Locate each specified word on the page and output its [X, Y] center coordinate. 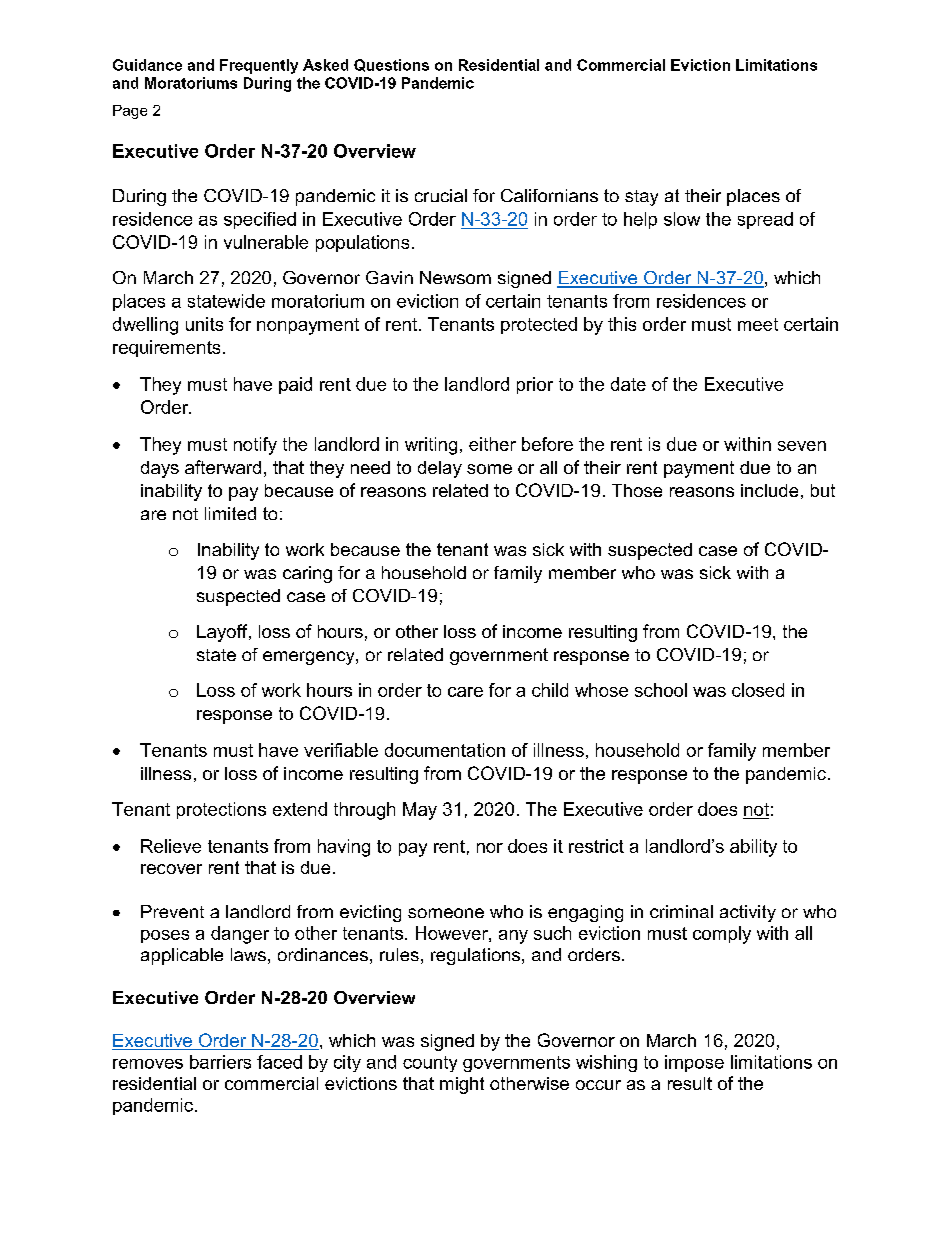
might [462, 1085]
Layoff [223, 633]
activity [748, 913]
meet [758, 324]
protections [221, 810]
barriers [220, 1062]
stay [641, 198]
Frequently [259, 66]
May [420, 811]
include [769, 490]
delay [440, 469]
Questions [391, 65]
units [204, 324]
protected [539, 325]
